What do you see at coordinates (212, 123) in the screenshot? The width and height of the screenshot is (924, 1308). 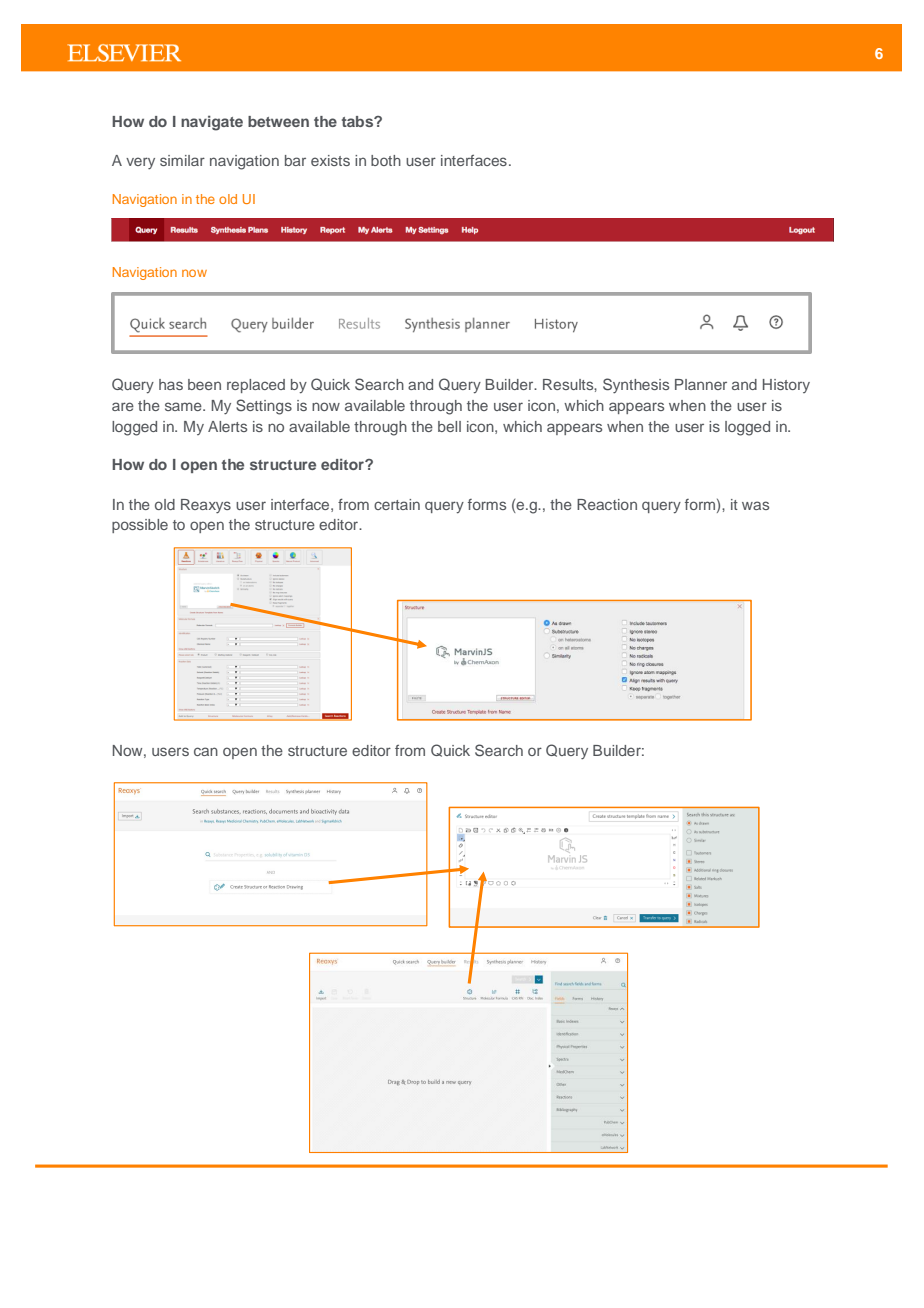 I see `navigate` at bounding box center [212, 123].
